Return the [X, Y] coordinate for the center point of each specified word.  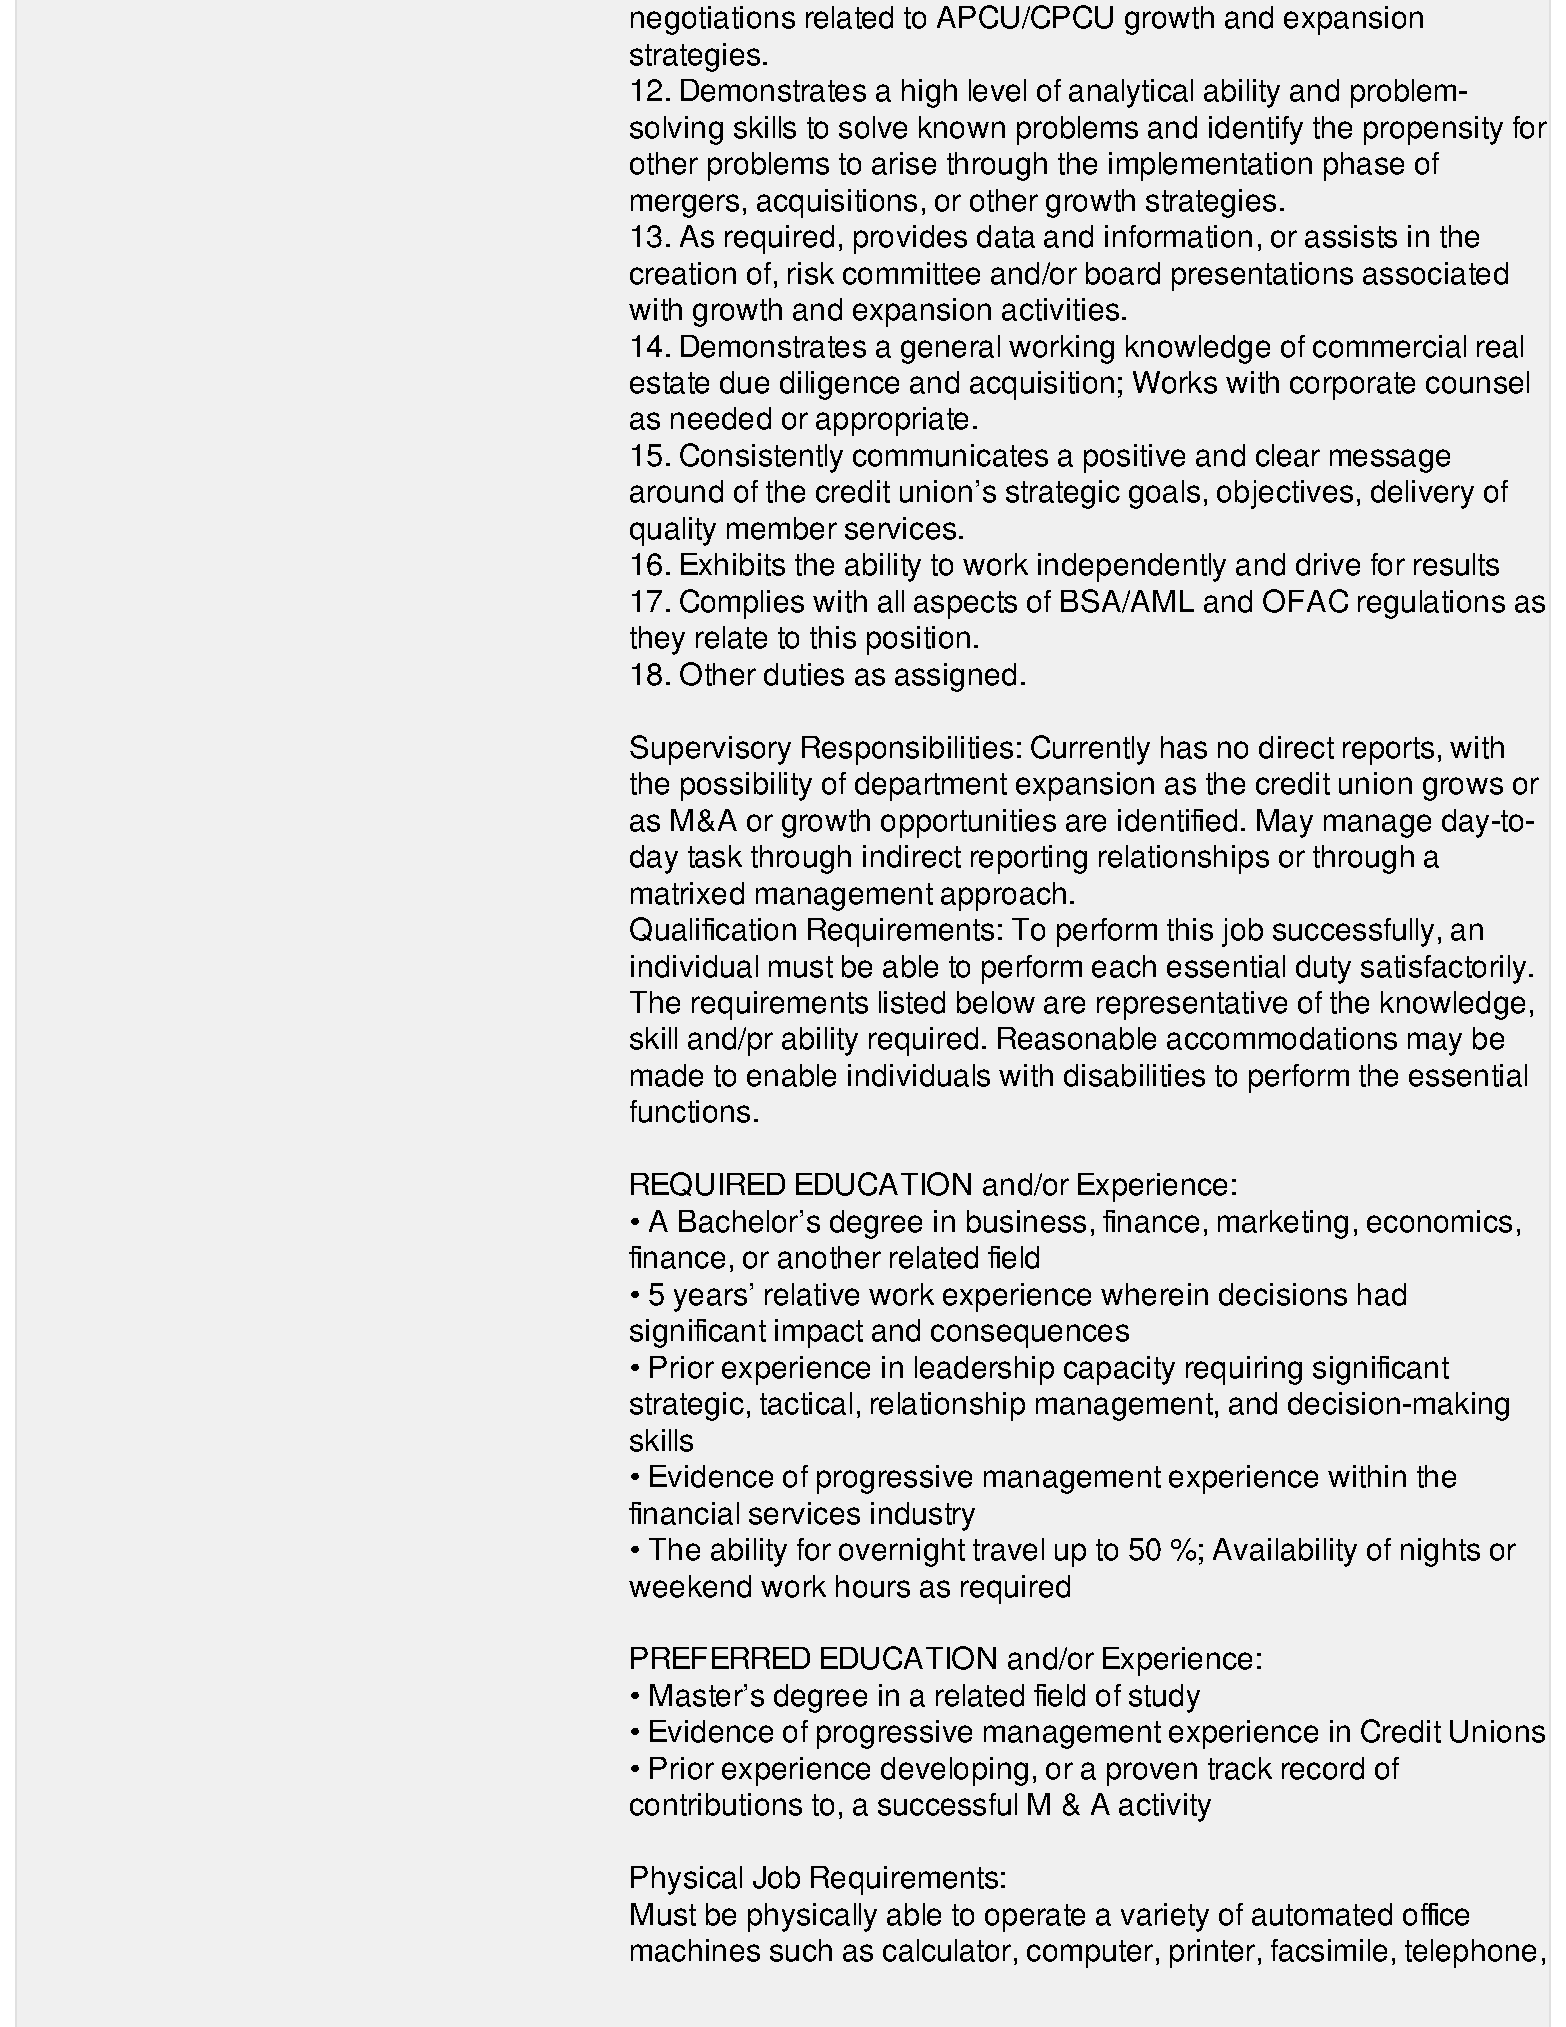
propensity [1433, 130]
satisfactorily [1443, 969]
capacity [1119, 1370]
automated [1322, 1914]
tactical [806, 1403]
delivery [1422, 494]
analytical [1131, 93]
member [782, 528]
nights [1440, 1552]
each [1124, 966]
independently [1132, 567]
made [667, 1075]
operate [1035, 1918]
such [801, 1950]
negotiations [713, 20]
